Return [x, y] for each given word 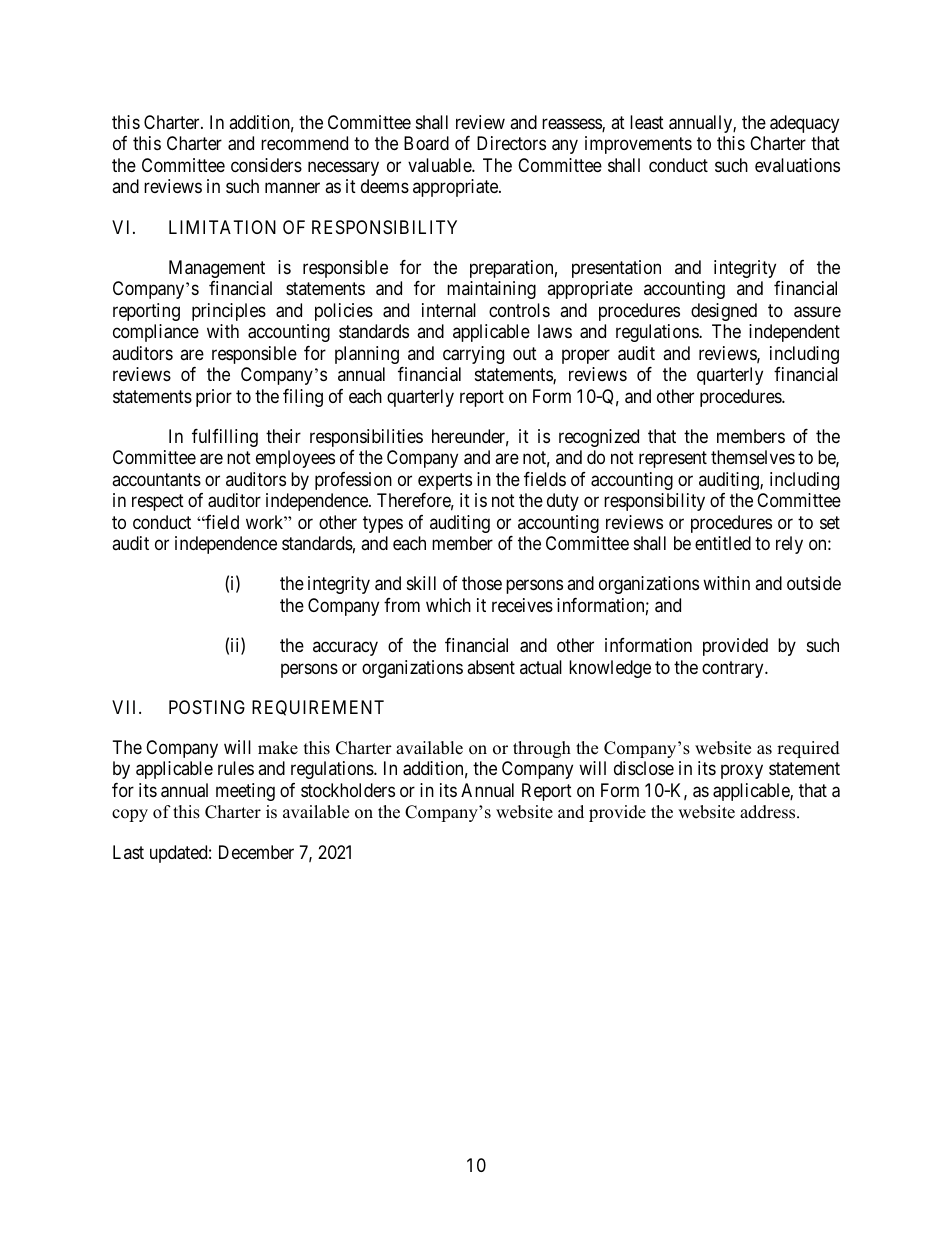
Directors [511, 143]
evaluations [797, 165]
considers [266, 165]
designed [724, 312]
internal [449, 310]
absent [491, 667]
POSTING [207, 707]
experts [445, 481]
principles [229, 312]
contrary [734, 669]
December [256, 852]
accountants [156, 480]
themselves [753, 457]
